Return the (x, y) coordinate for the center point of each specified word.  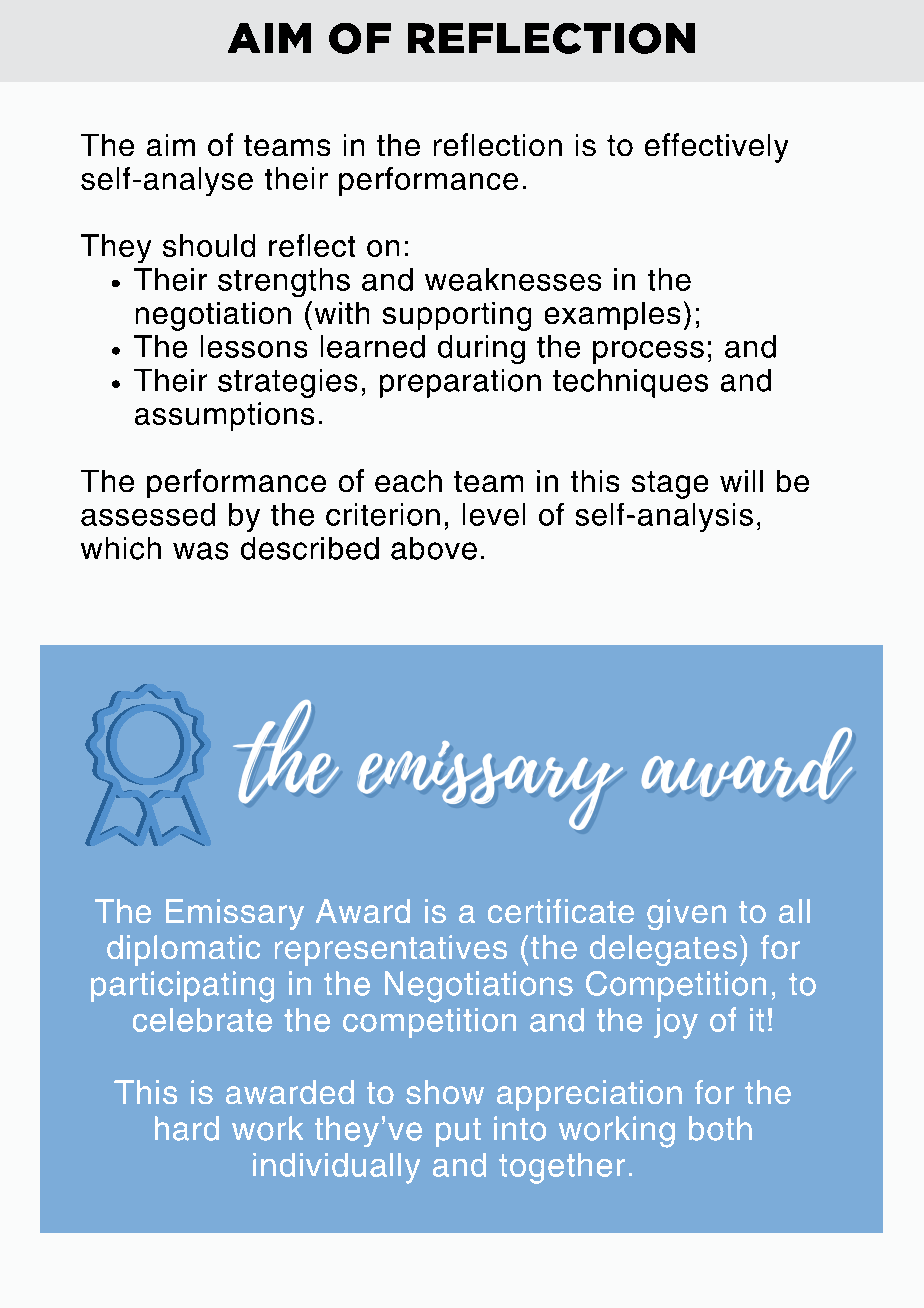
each (408, 481)
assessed (148, 514)
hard (187, 1128)
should (209, 245)
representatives (391, 950)
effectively (716, 148)
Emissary (235, 914)
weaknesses (513, 279)
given (686, 914)
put (458, 1132)
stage (670, 485)
